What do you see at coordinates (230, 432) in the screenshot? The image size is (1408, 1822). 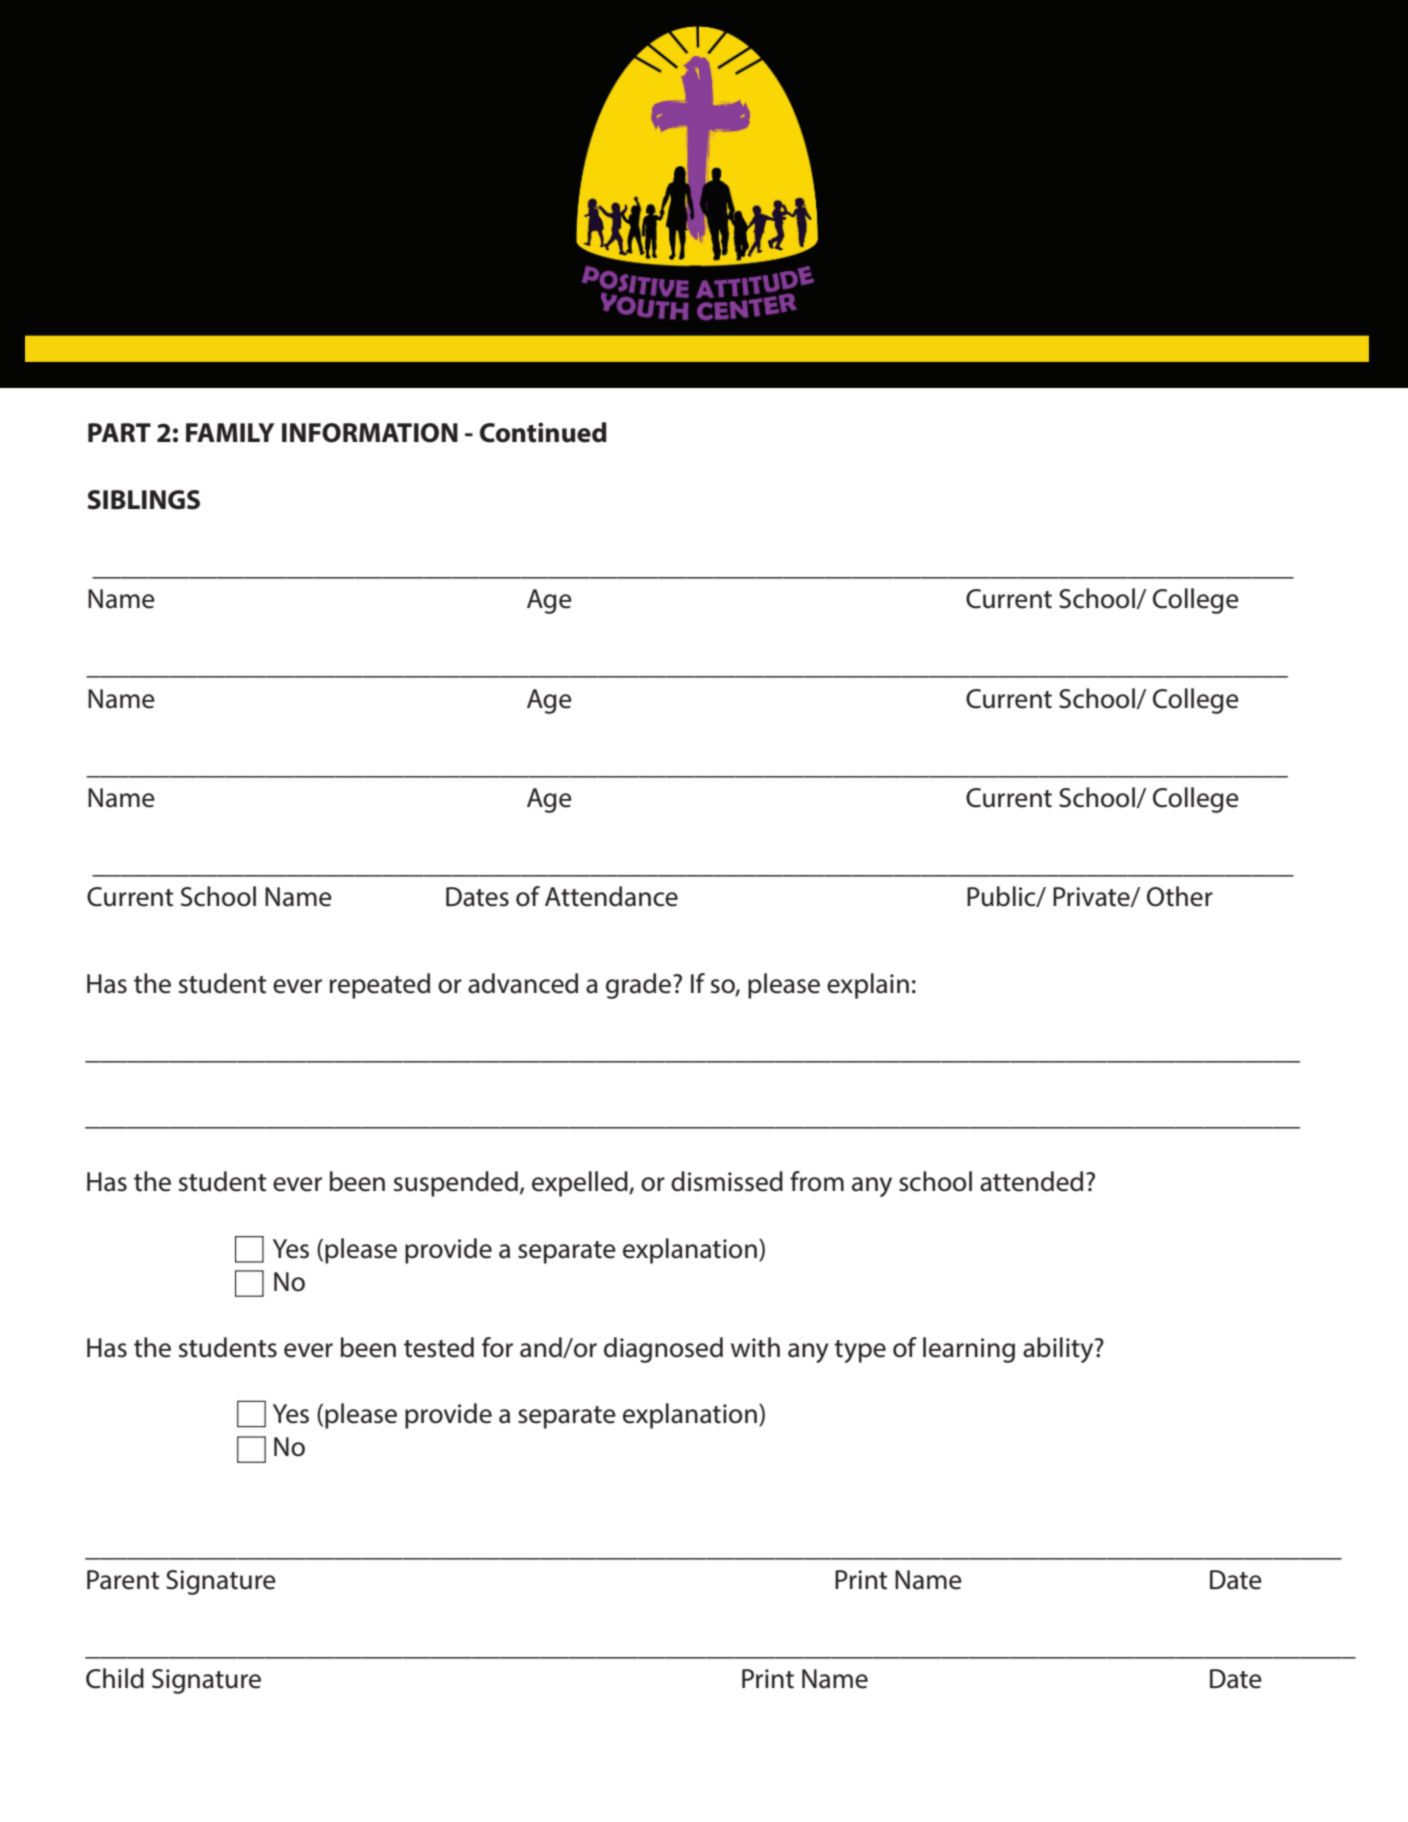 I see `FAMILY` at bounding box center [230, 432].
